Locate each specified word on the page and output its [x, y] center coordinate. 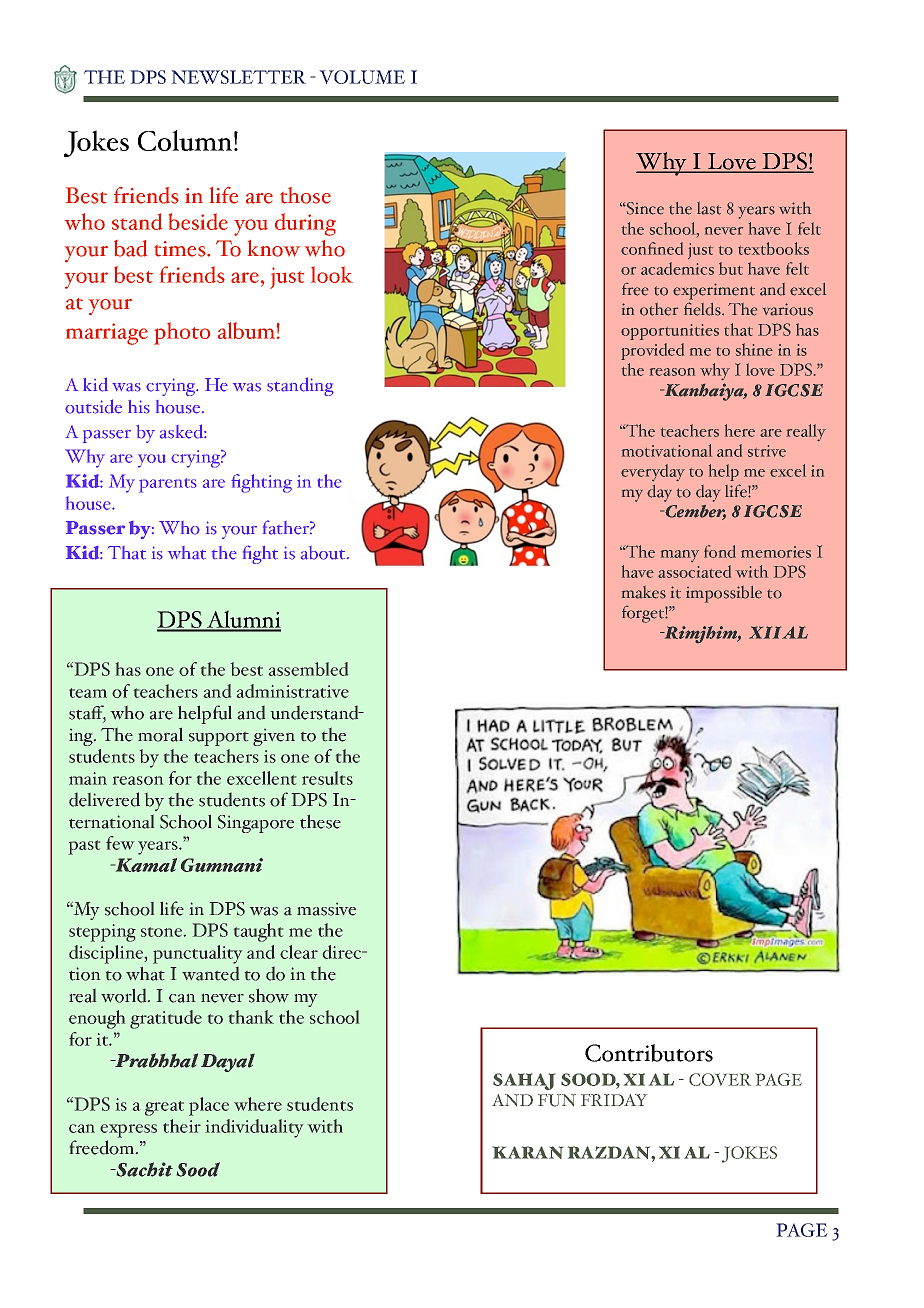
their [182, 1126]
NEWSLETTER [238, 77]
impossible [724, 594]
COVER [720, 1079]
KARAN [528, 1152]
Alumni [243, 620]
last [709, 208]
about [324, 553]
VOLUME [362, 77]
